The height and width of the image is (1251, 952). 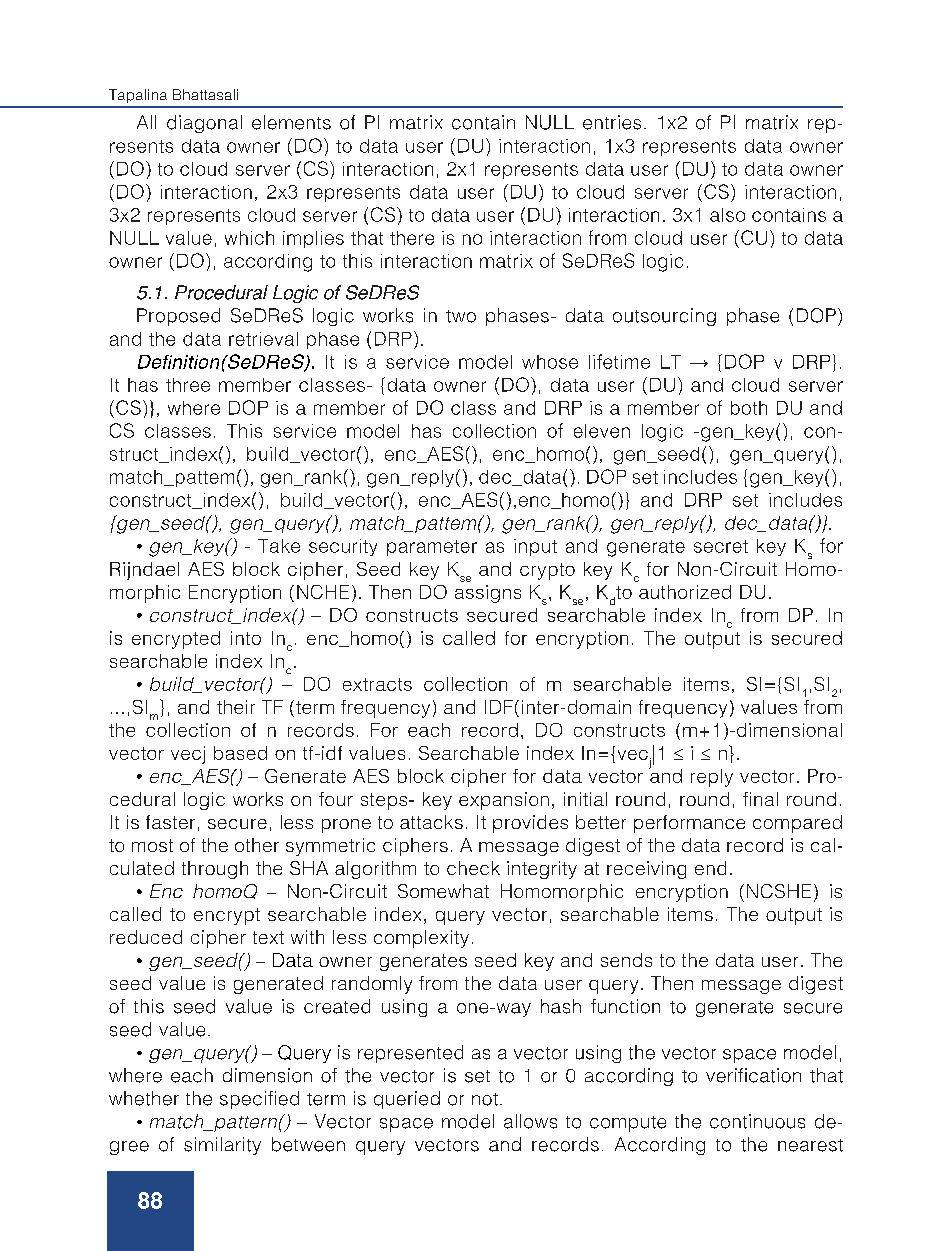 I want to click on Somewhat, so click(x=443, y=891).
